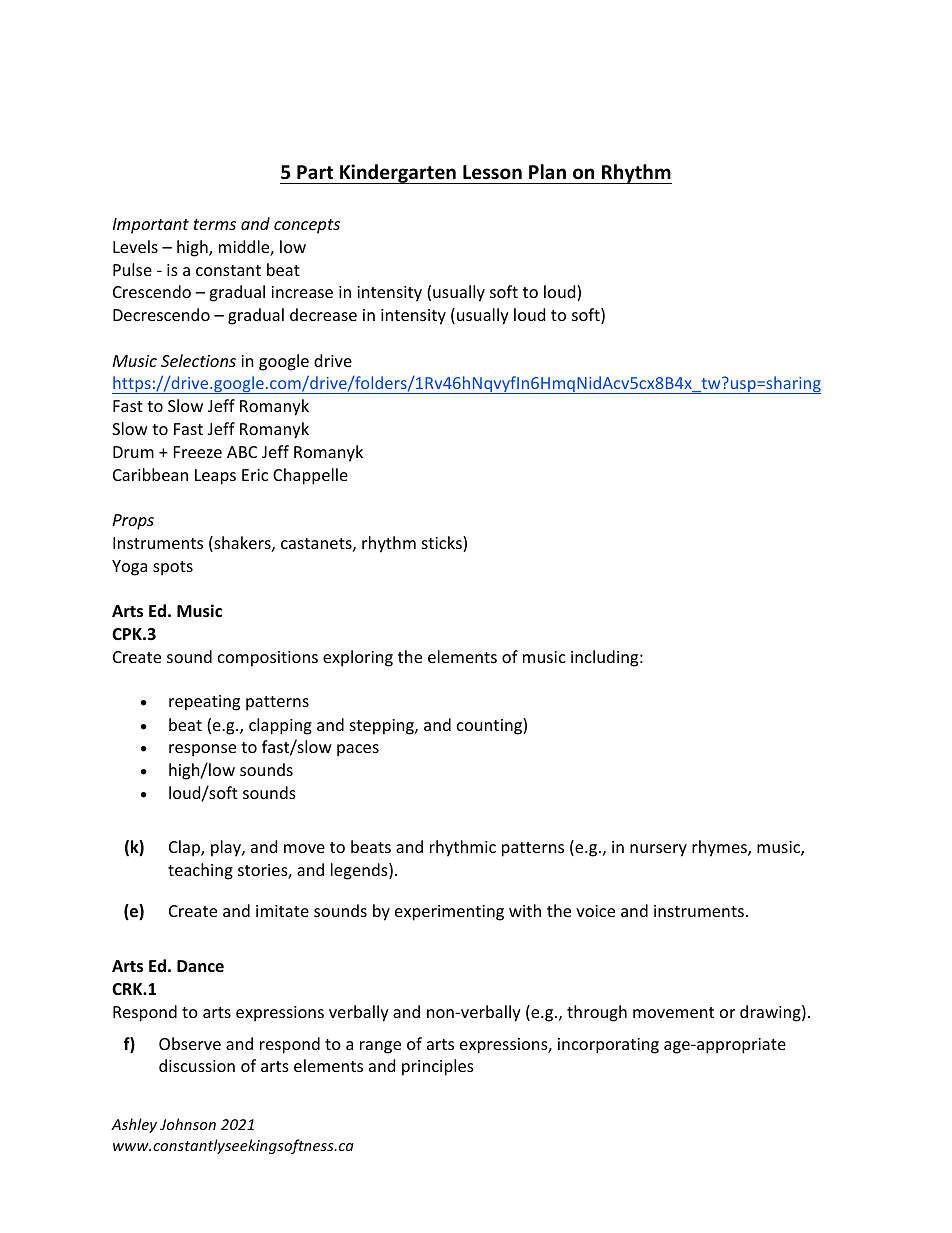 The image size is (952, 1233). What do you see at coordinates (608, 1046) in the image?
I see `incorporating` at bounding box center [608, 1046].
